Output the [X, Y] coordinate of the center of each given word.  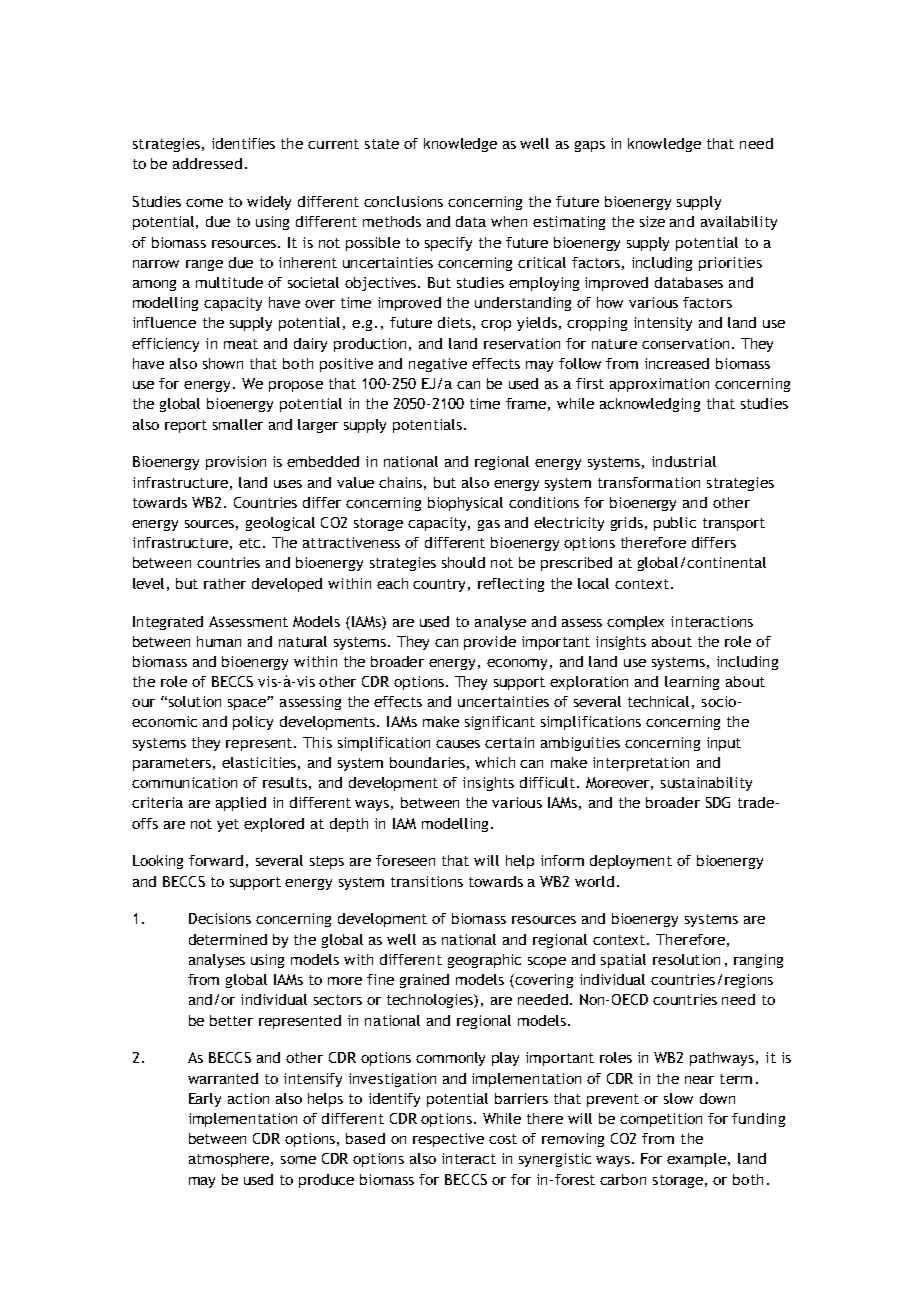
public [675, 524]
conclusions [403, 201]
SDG [718, 802]
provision [236, 463]
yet [228, 825]
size [652, 221]
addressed [207, 163]
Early [205, 1100]
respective [448, 1140]
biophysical [465, 504]
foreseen [405, 860]
